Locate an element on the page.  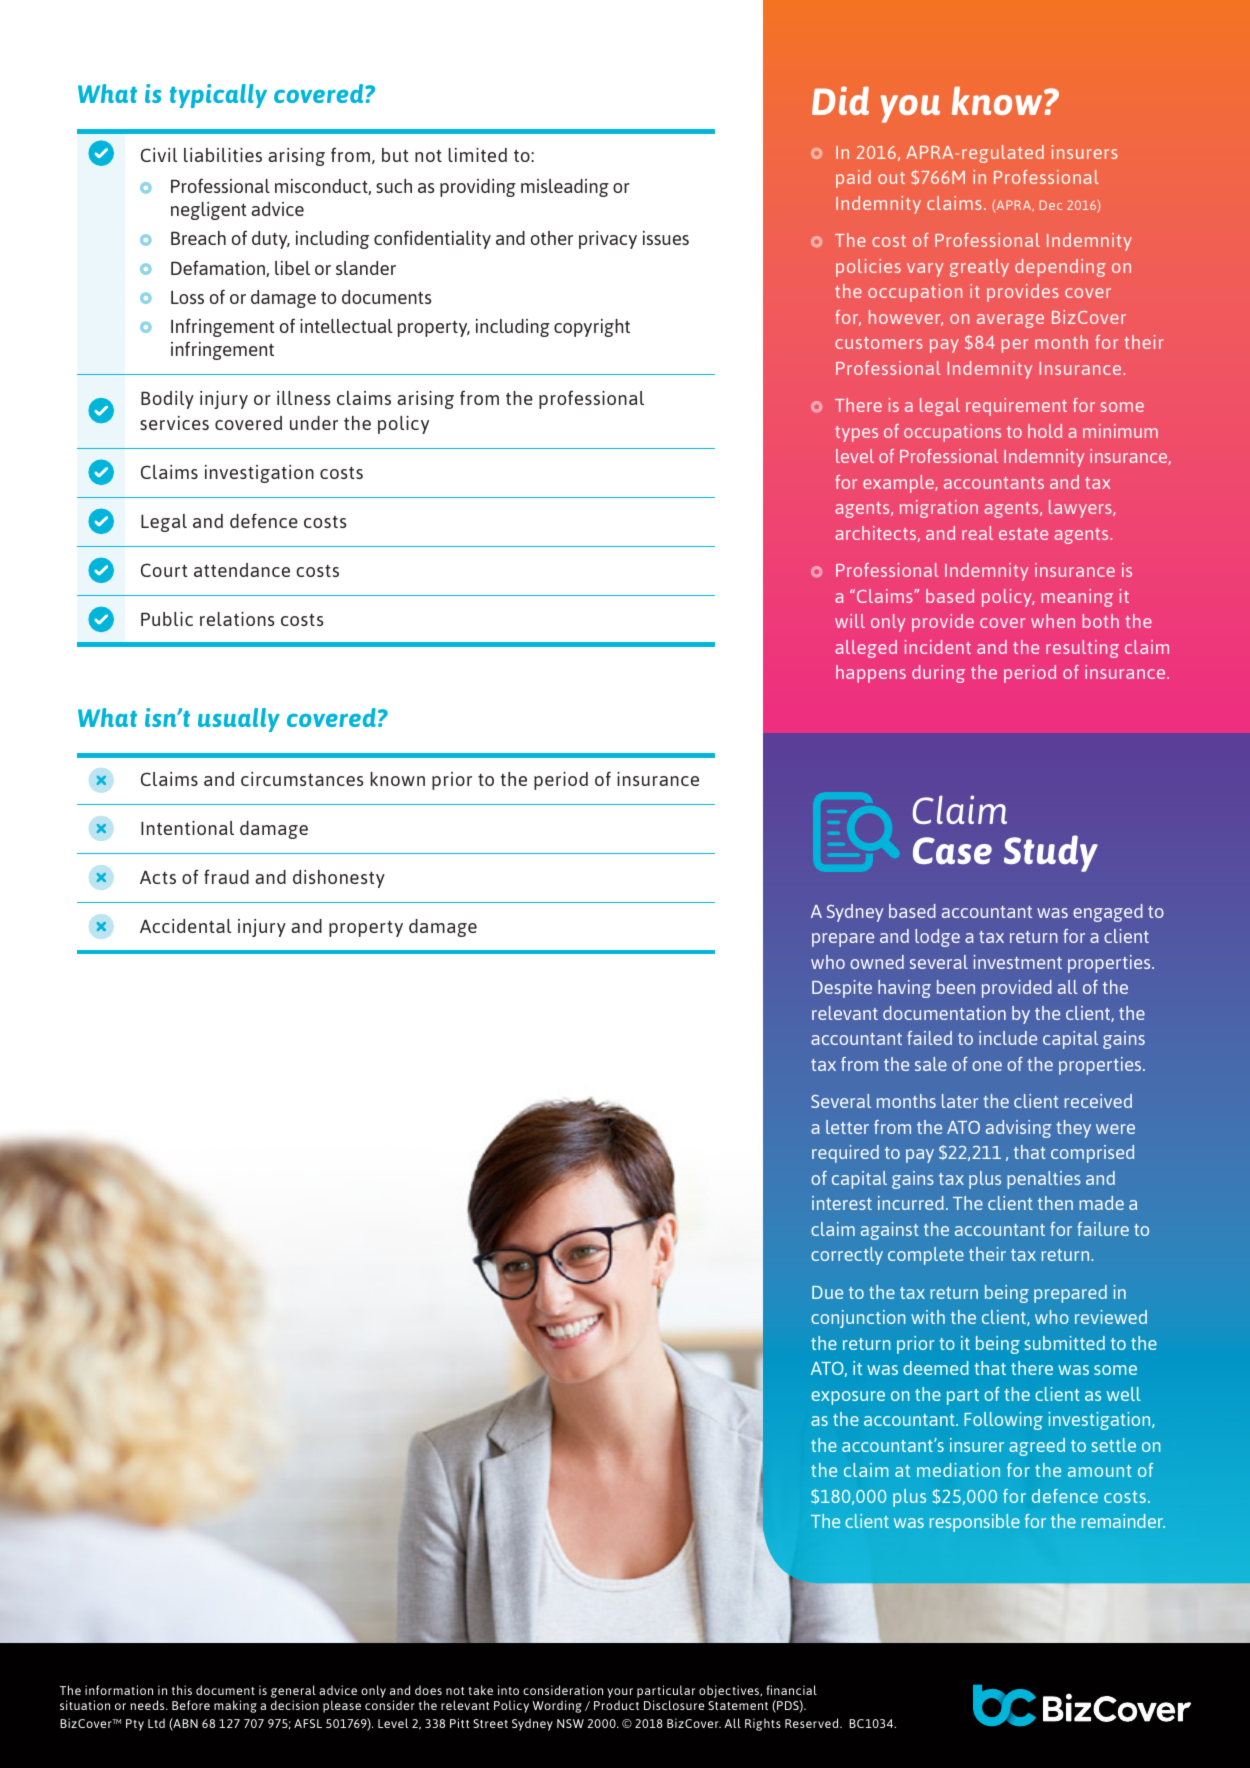
this is located at coordinates (182, 1690).
